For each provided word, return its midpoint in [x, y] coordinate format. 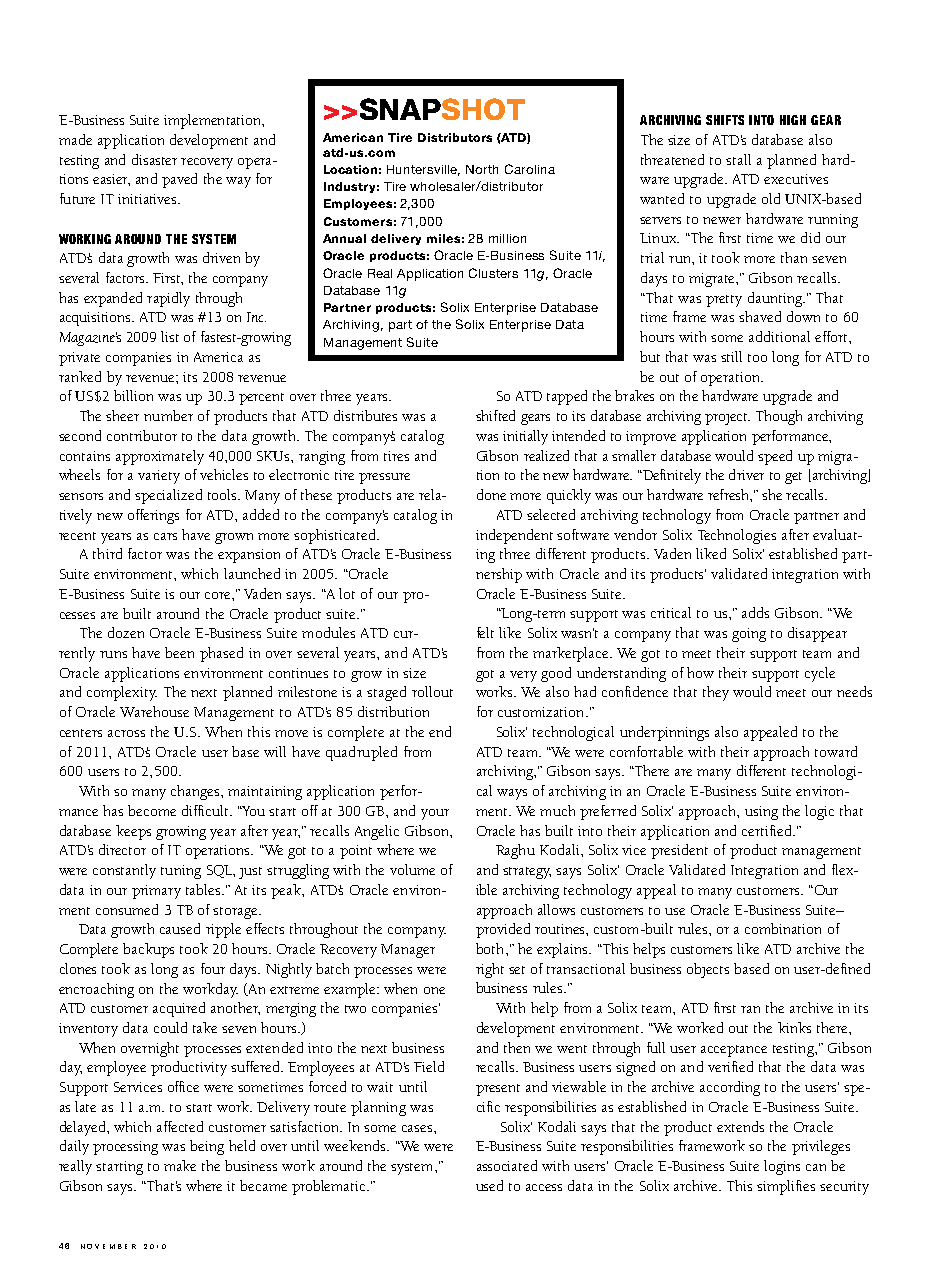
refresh [729, 494]
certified [768, 830]
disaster [154, 159]
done [491, 494]
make [180, 1165]
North [482, 169]
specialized [168, 496]
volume [412, 869]
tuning [181, 872]
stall [738, 159]
